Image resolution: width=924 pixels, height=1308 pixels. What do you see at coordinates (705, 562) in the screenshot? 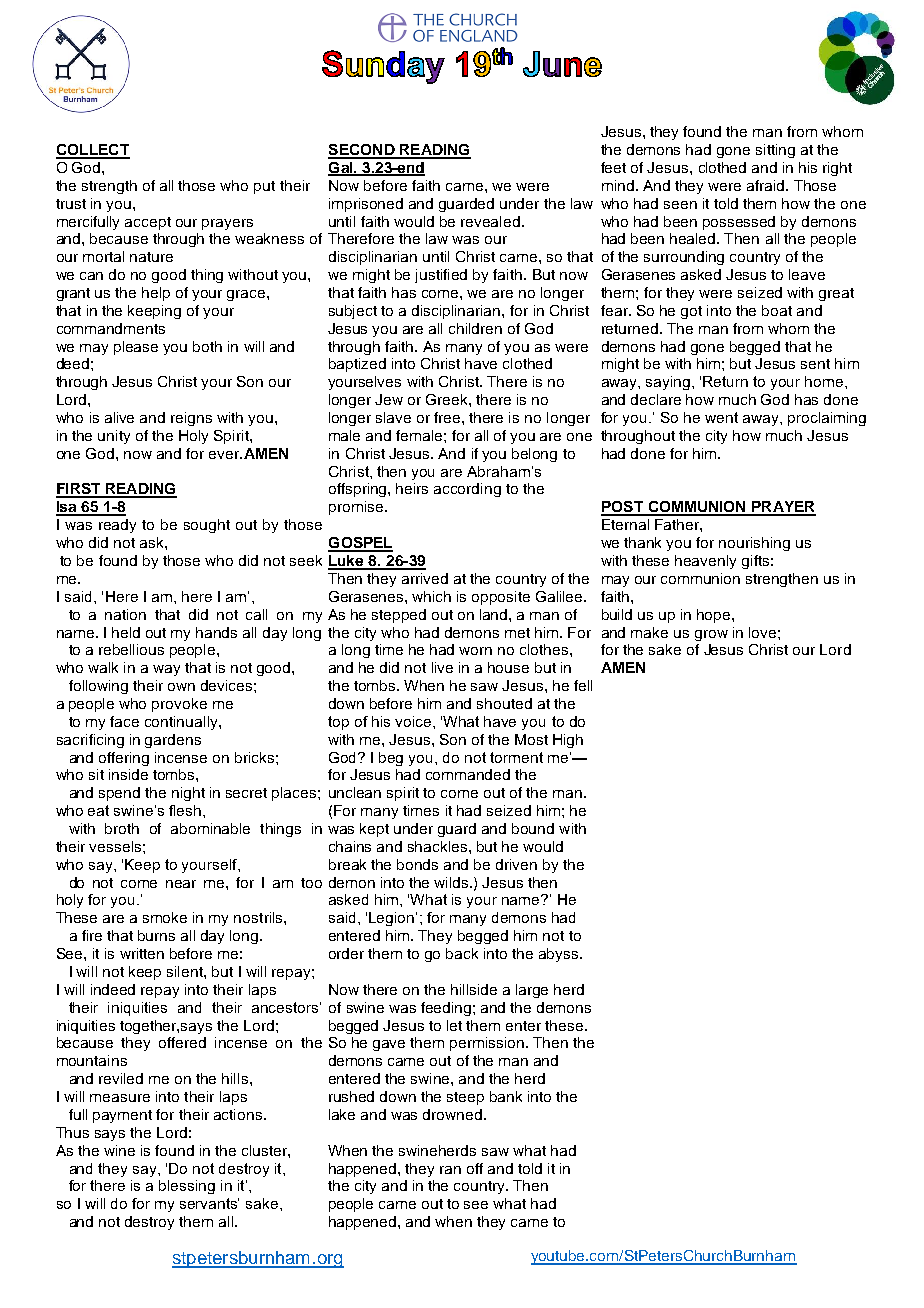
I see `heavenly` at bounding box center [705, 562].
